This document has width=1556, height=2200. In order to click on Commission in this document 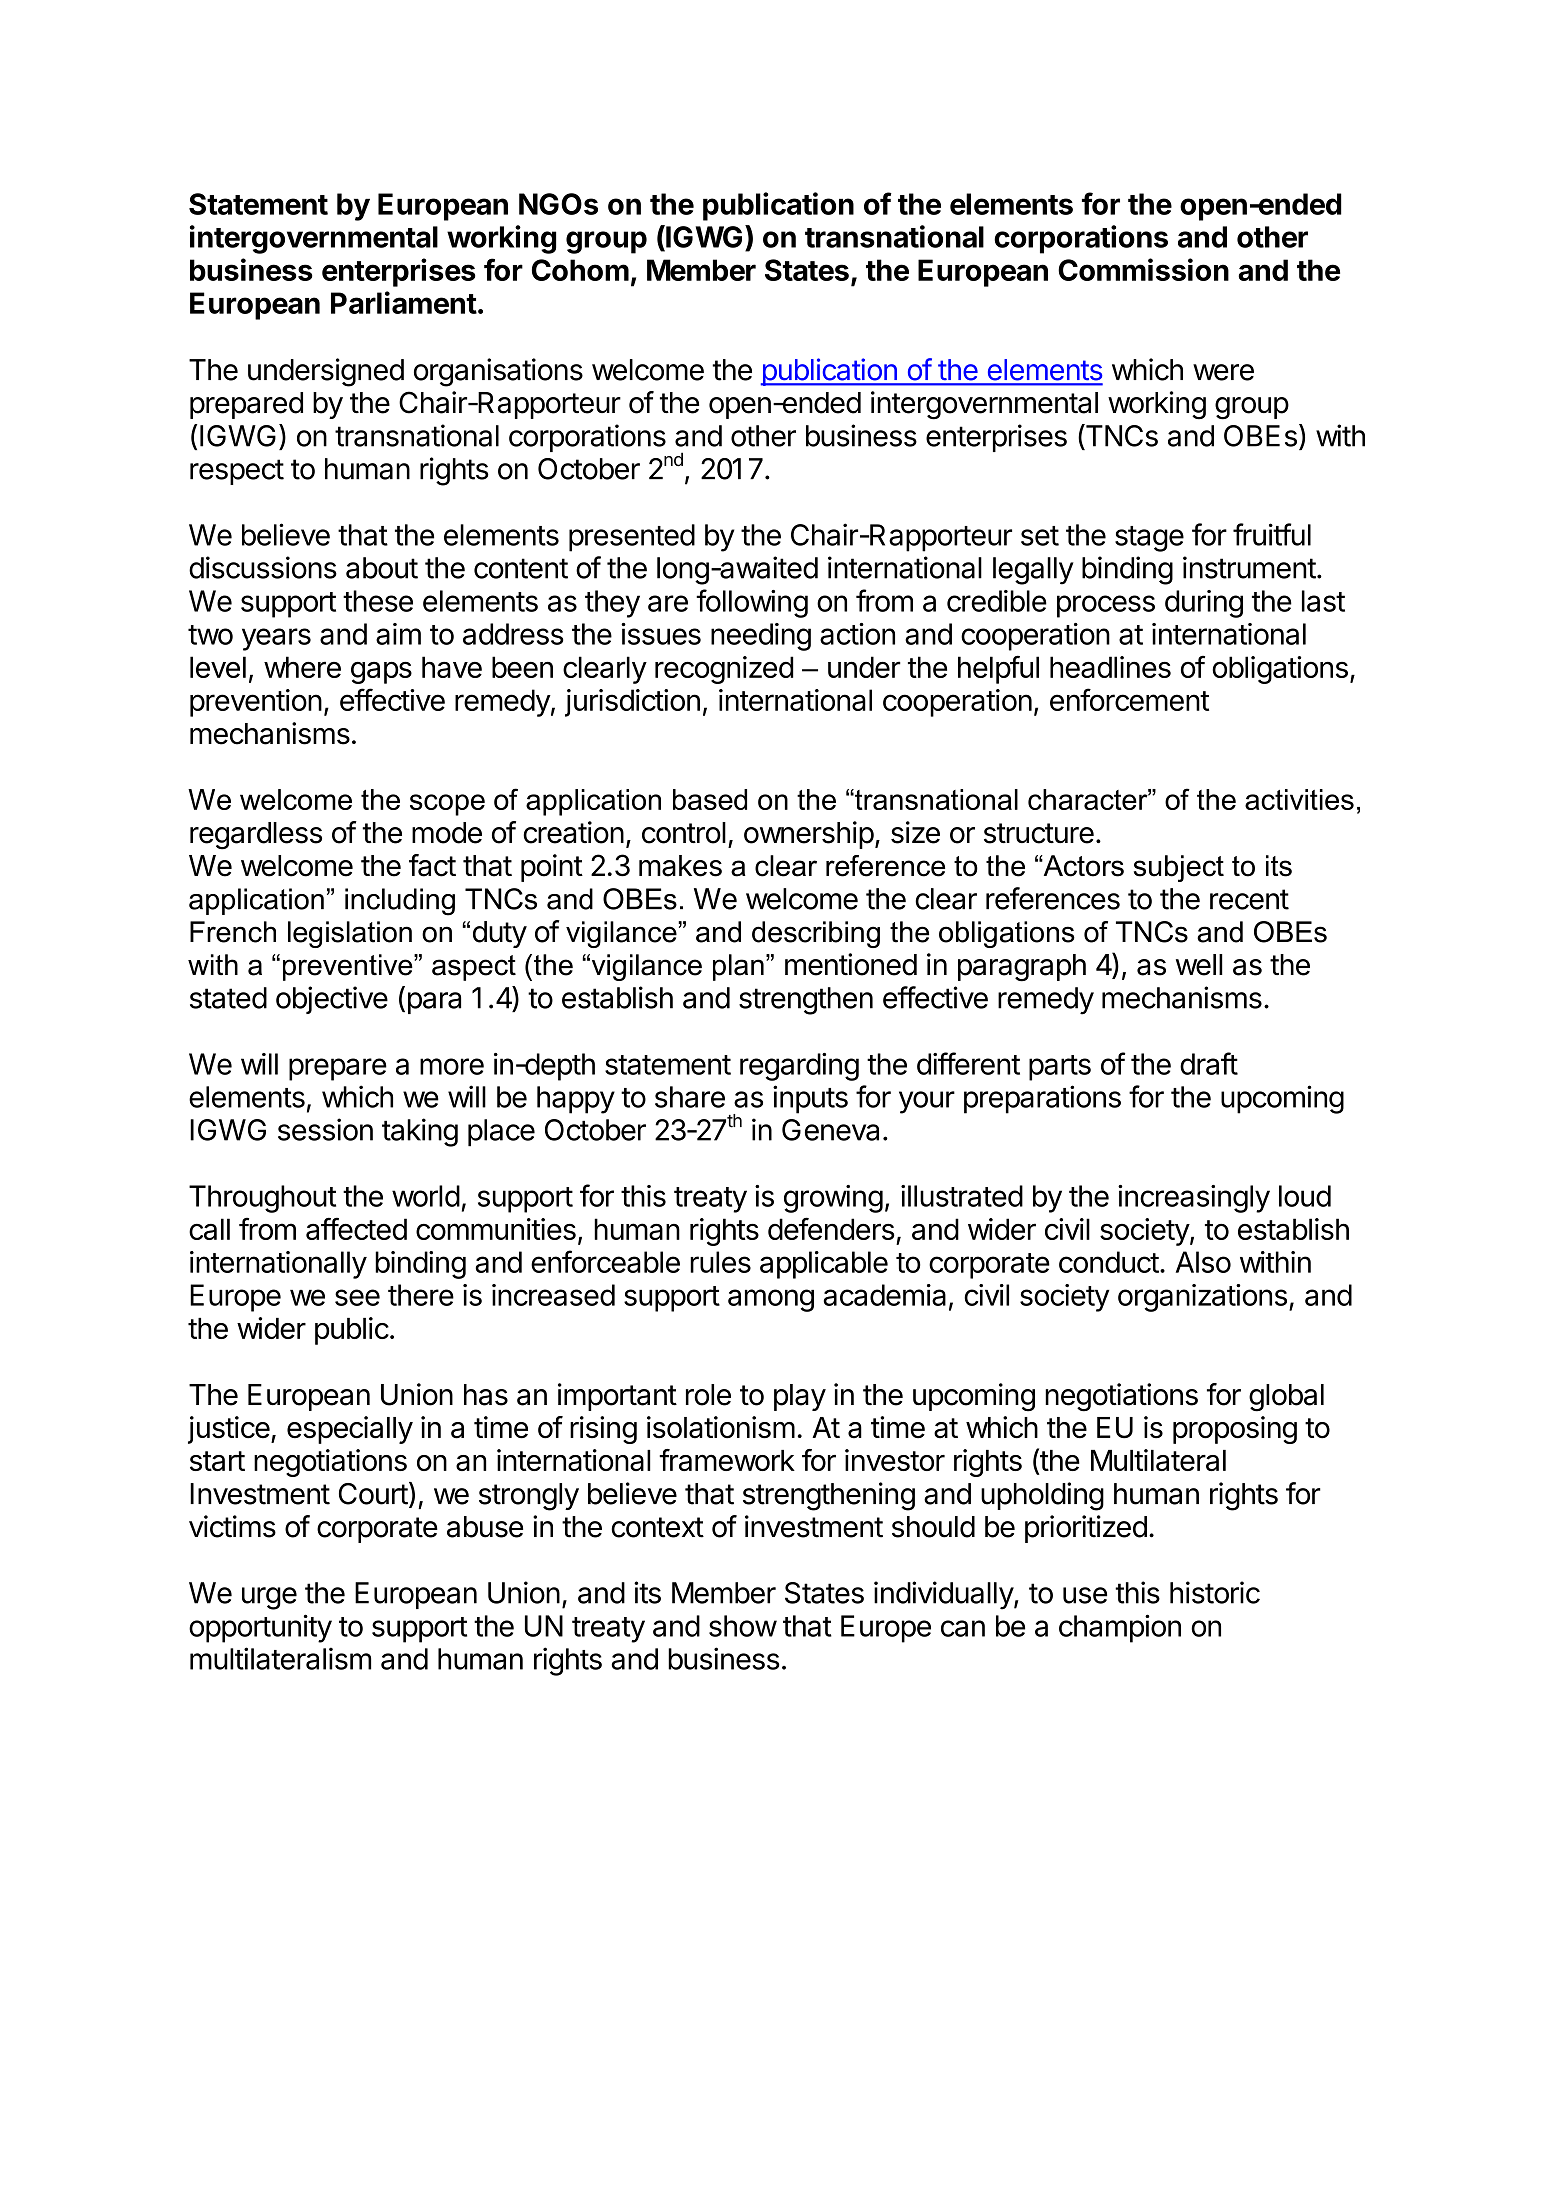, I will do `click(1143, 269)`.
